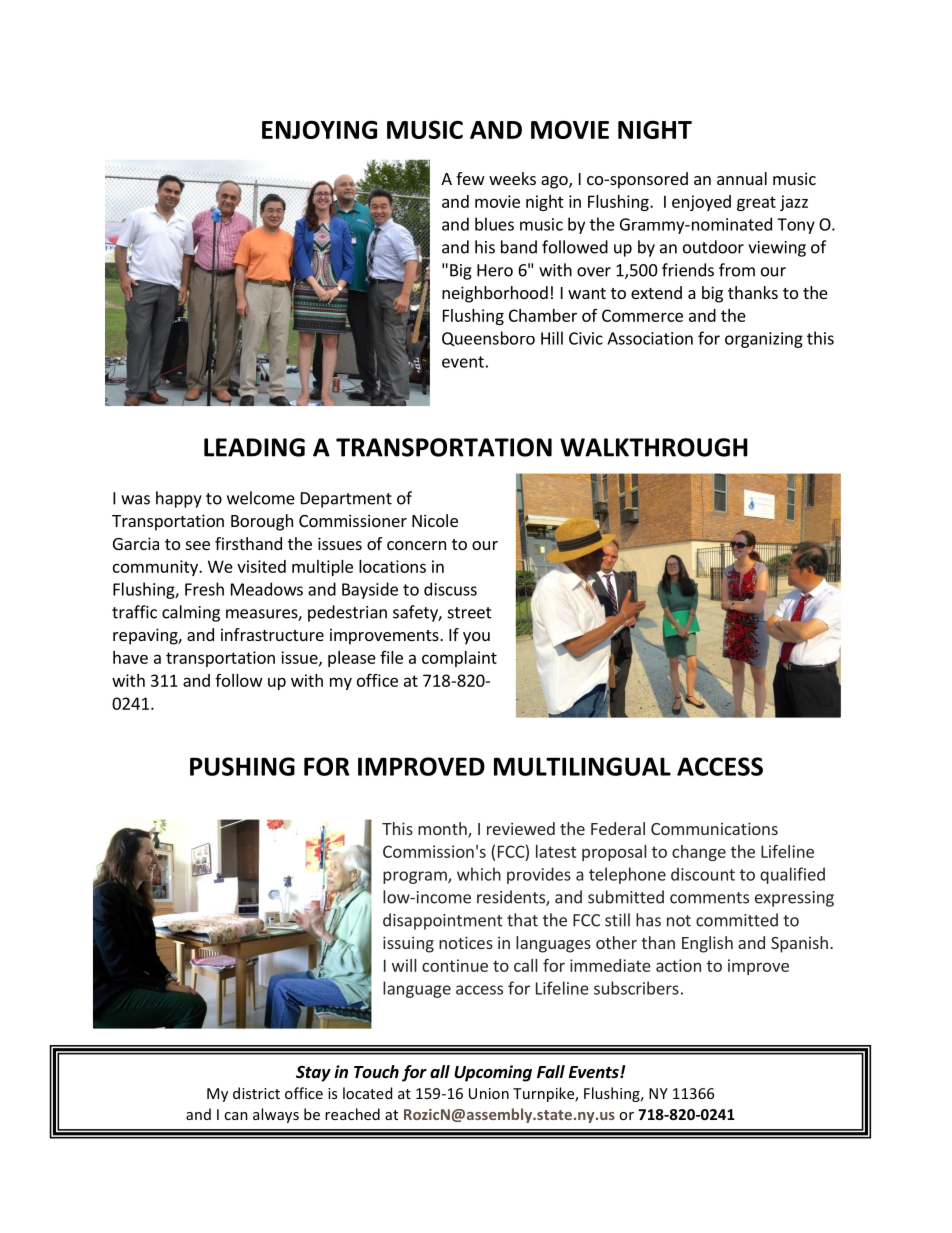 The image size is (952, 1233). What do you see at coordinates (470, 178) in the document?
I see `few` at bounding box center [470, 178].
